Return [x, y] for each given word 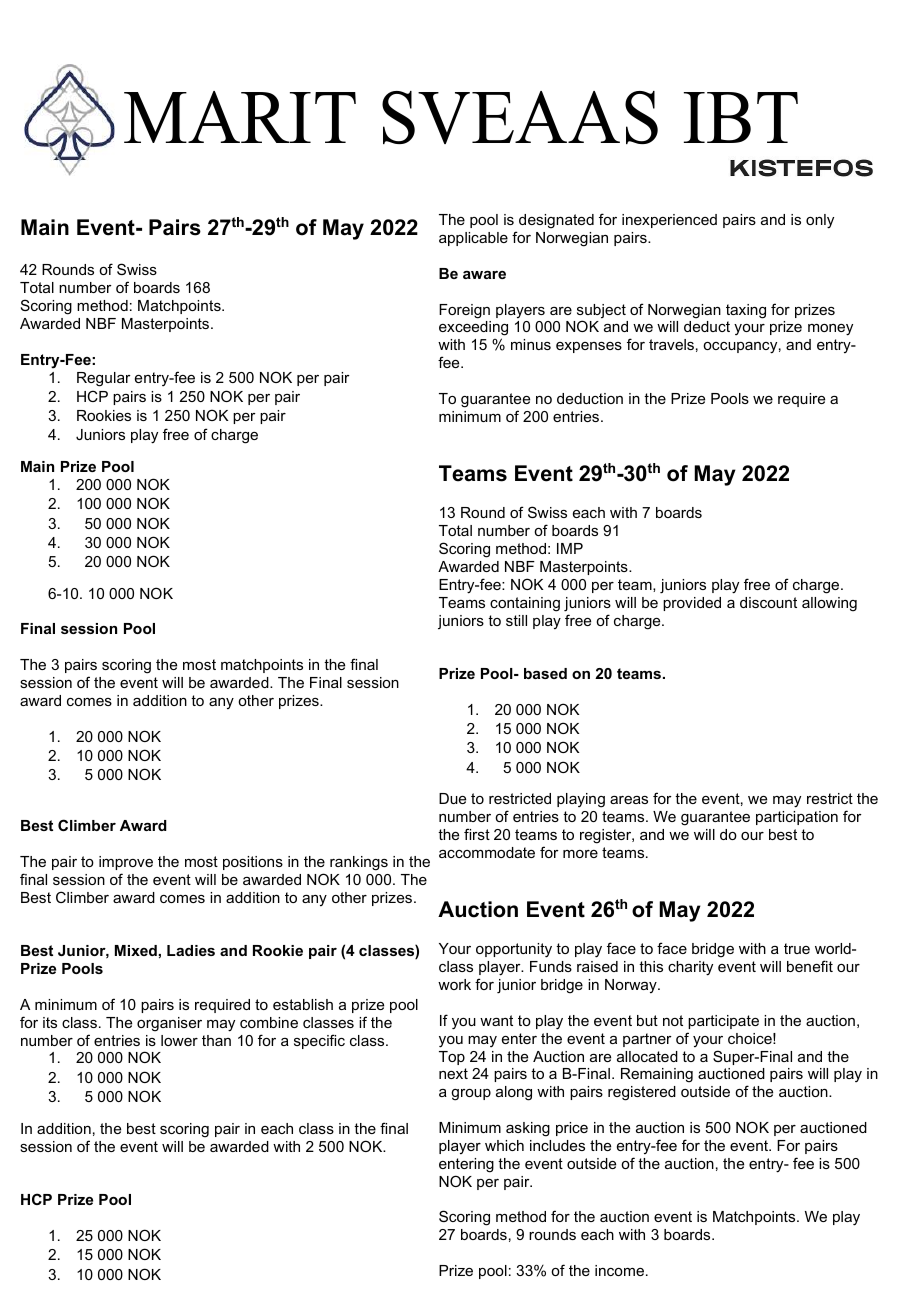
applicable [473, 239]
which [504, 1145]
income [621, 1270]
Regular [104, 379]
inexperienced [669, 221]
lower [179, 1040]
